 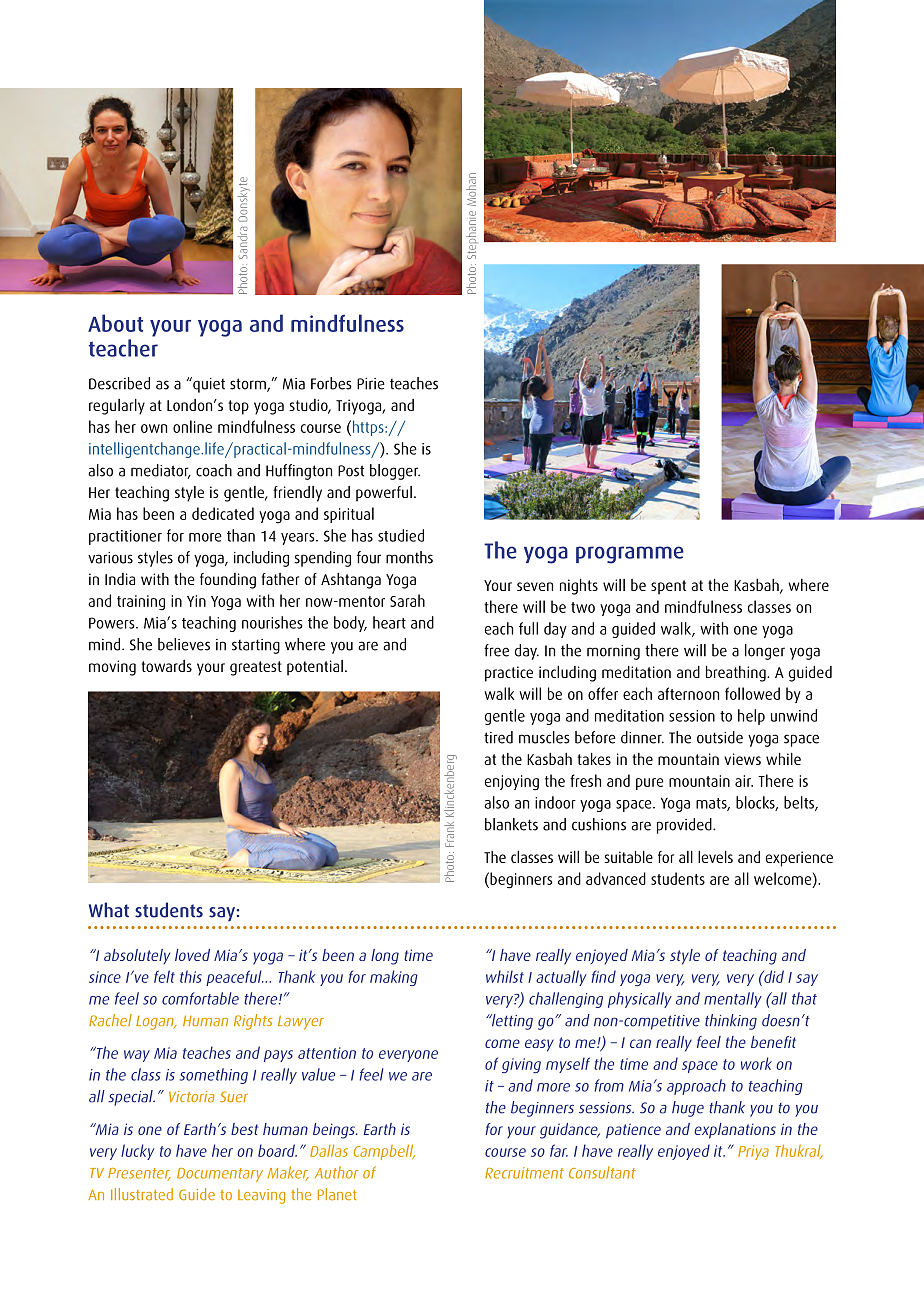 I want to click on blankets, so click(x=511, y=824).
